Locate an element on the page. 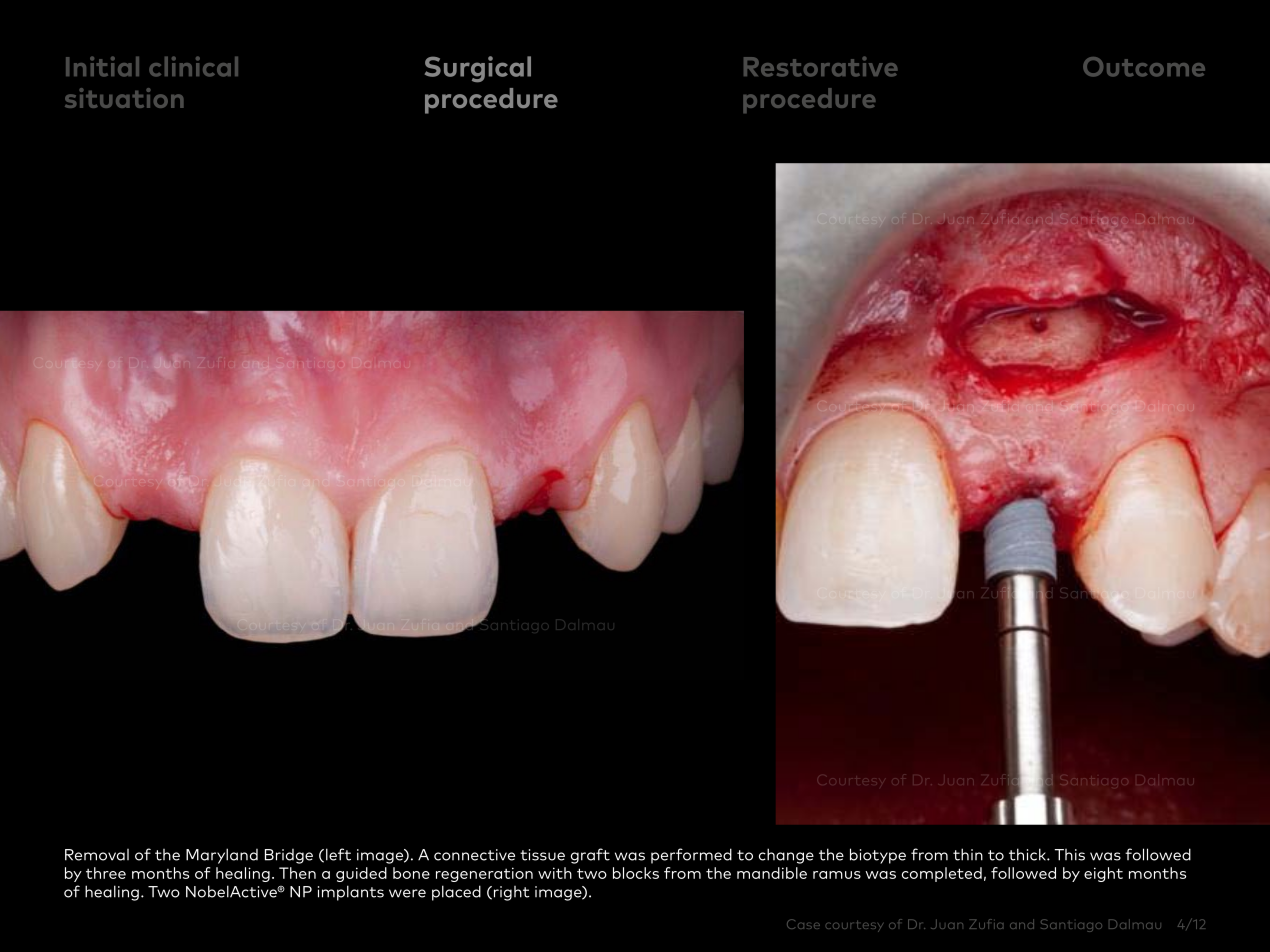 The height and width of the image is (952, 1270). Surgical is located at coordinates (478, 69).
